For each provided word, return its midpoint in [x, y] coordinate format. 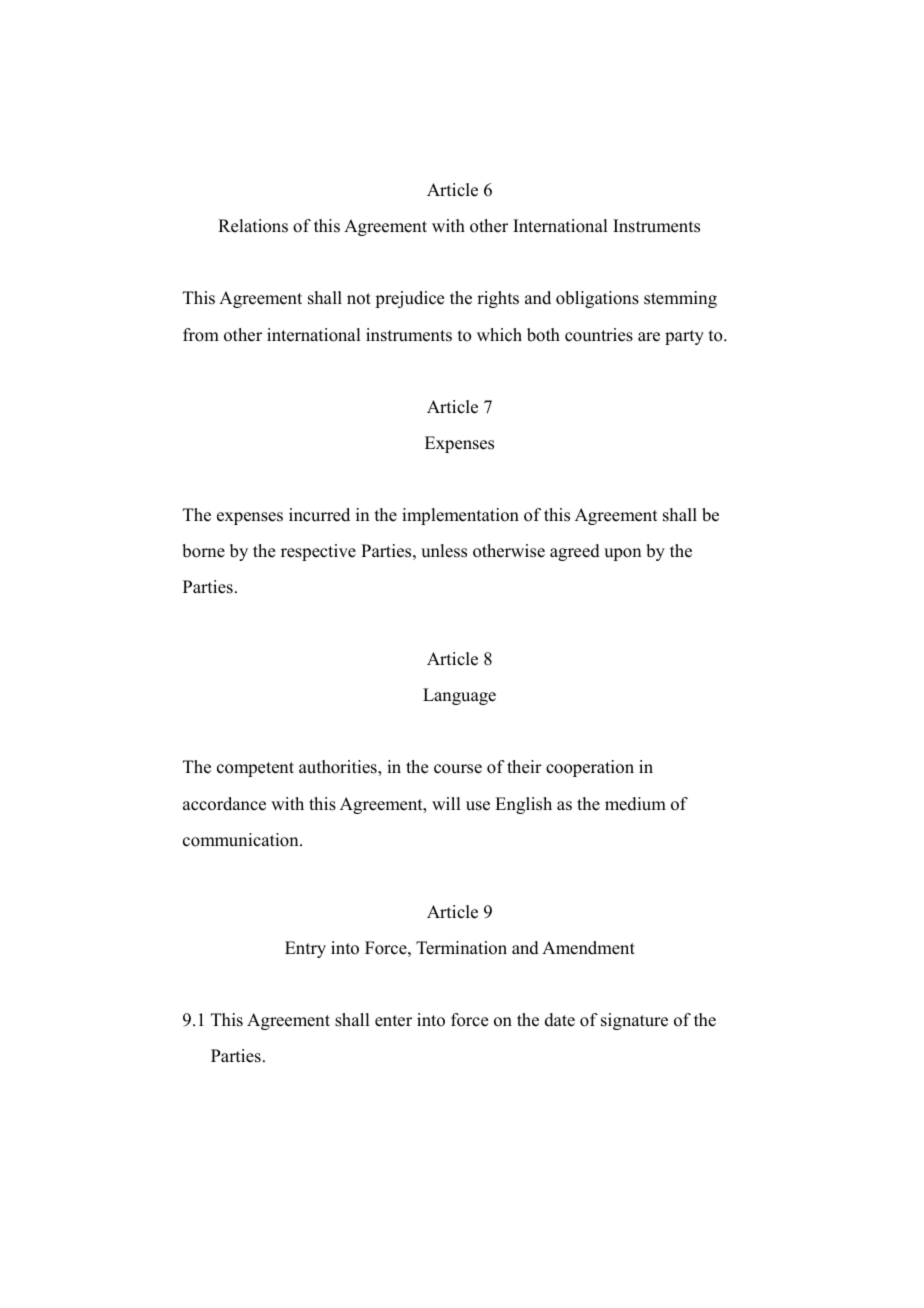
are [649, 337]
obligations [597, 299]
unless [444, 551]
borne [204, 551]
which [499, 335]
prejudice [409, 299]
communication [242, 840]
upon [622, 554]
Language [459, 696]
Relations [253, 226]
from [201, 335]
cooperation [590, 768]
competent [255, 769]
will [446, 803]
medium [635, 804]
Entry [305, 949]
